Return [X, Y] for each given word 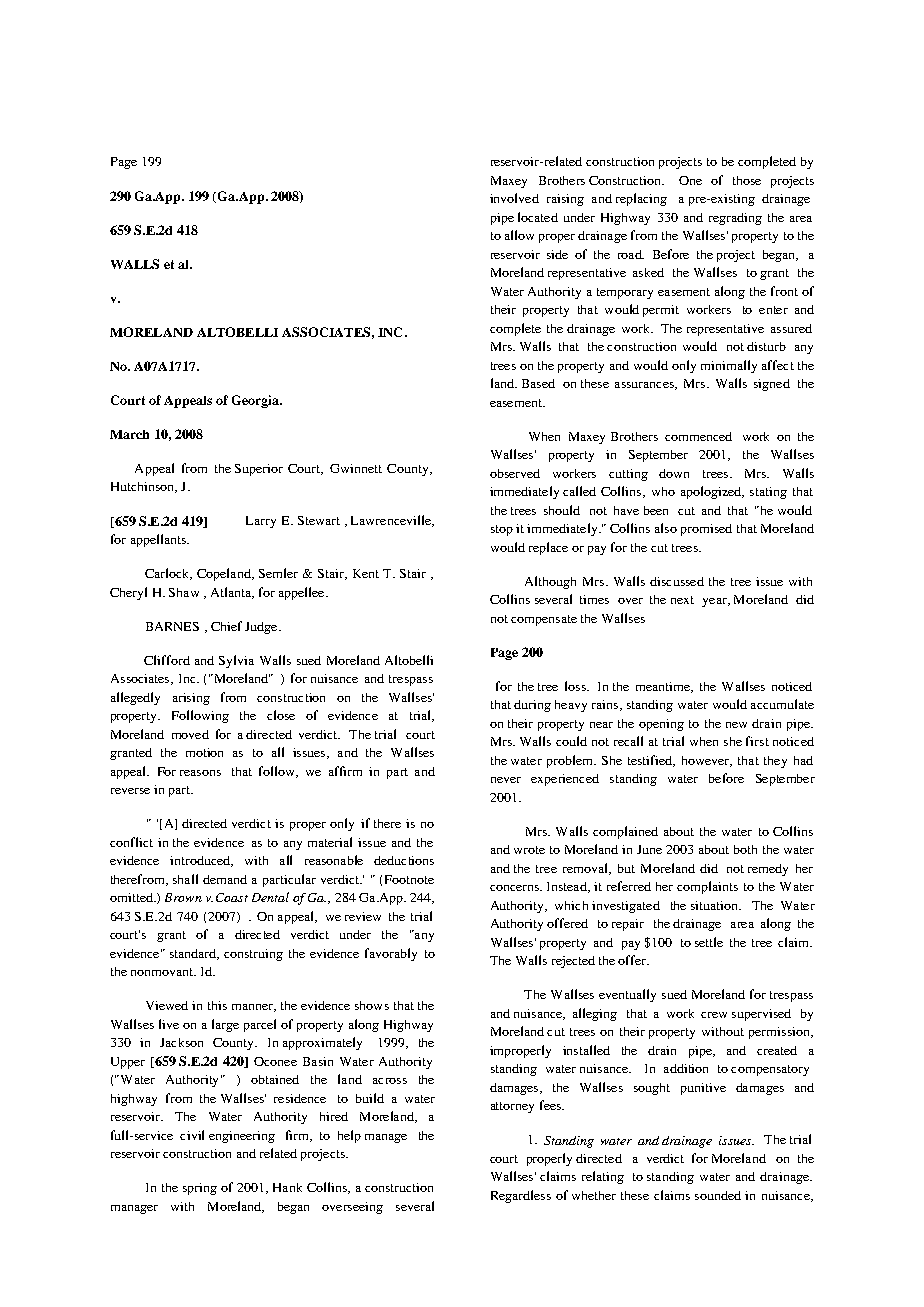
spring [200, 1189]
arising [191, 699]
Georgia [257, 401]
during [532, 706]
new [736, 725]
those [747, 180]
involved [514, 198]
